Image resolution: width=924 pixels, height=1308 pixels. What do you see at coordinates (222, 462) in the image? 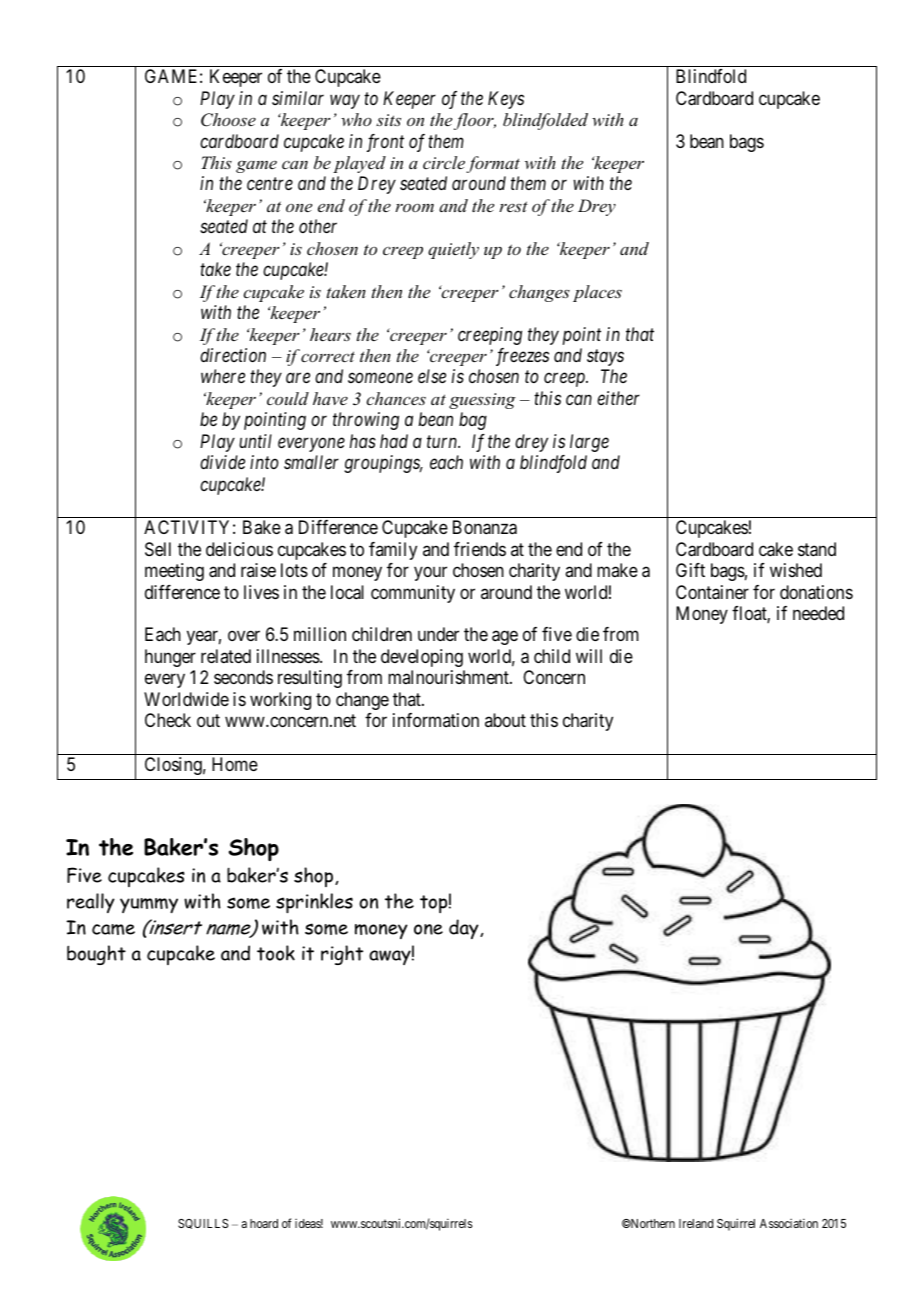
I see `divide` at bounding box center [222, 462].
